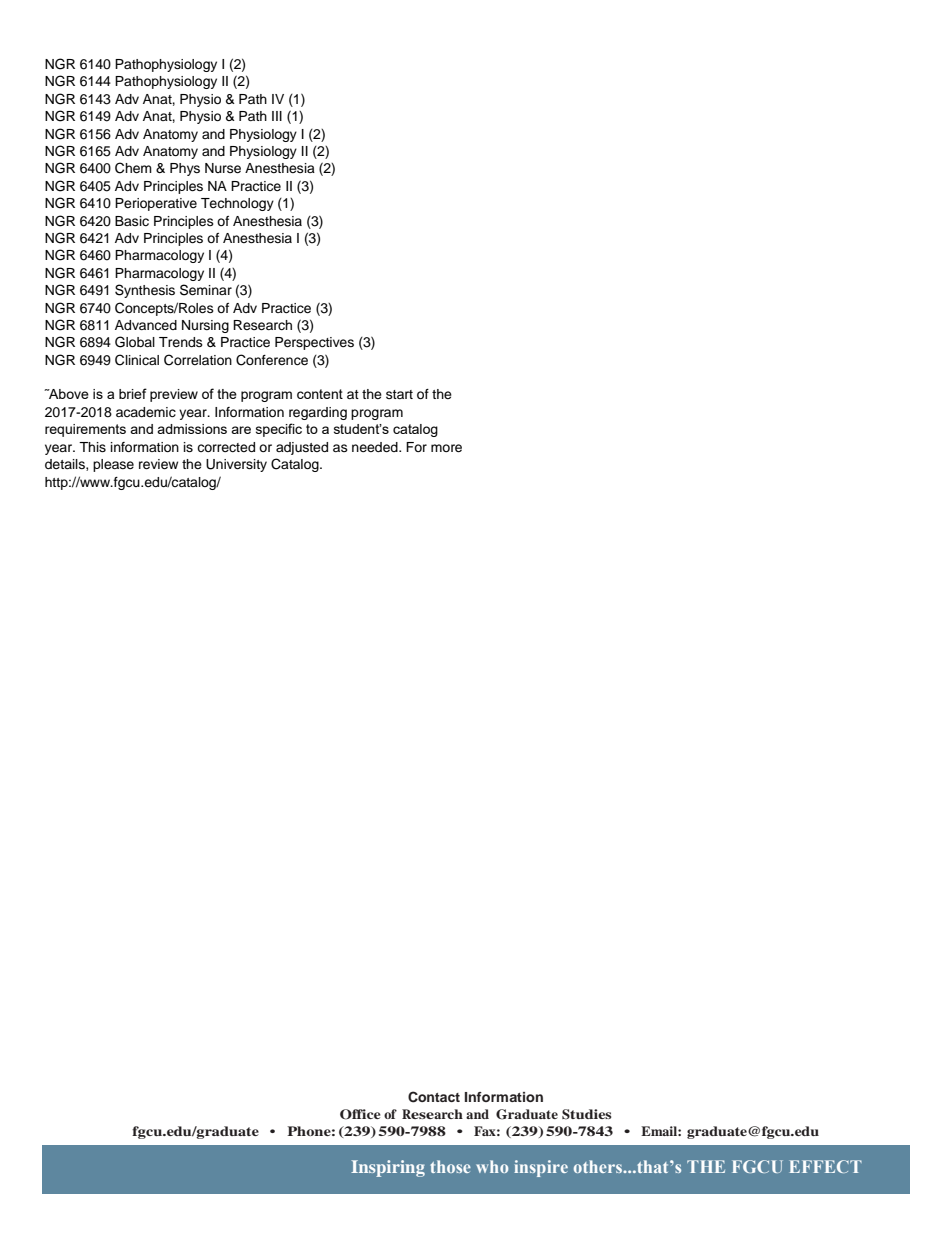  Describe the element at coordinates (399, 394) in the screenshot. I see `start` at that location.
